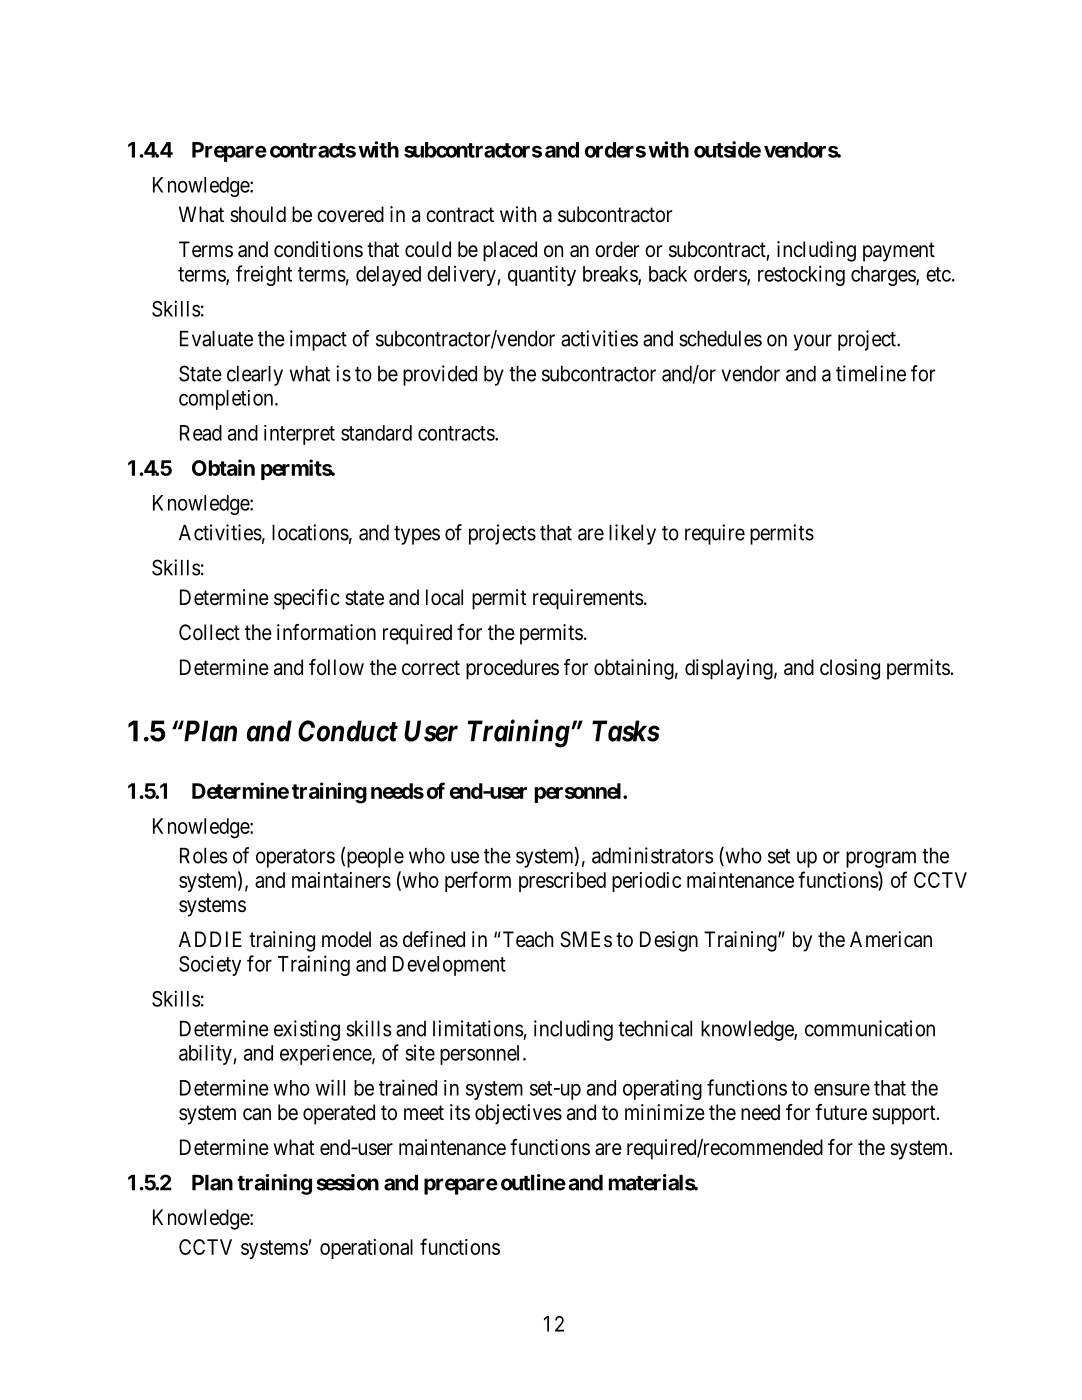 The height and width of the image is (1400, 1082). What do you see at coordinates (318, 249) in the image?
I see `conditions` at bounding box center [318, 249].
